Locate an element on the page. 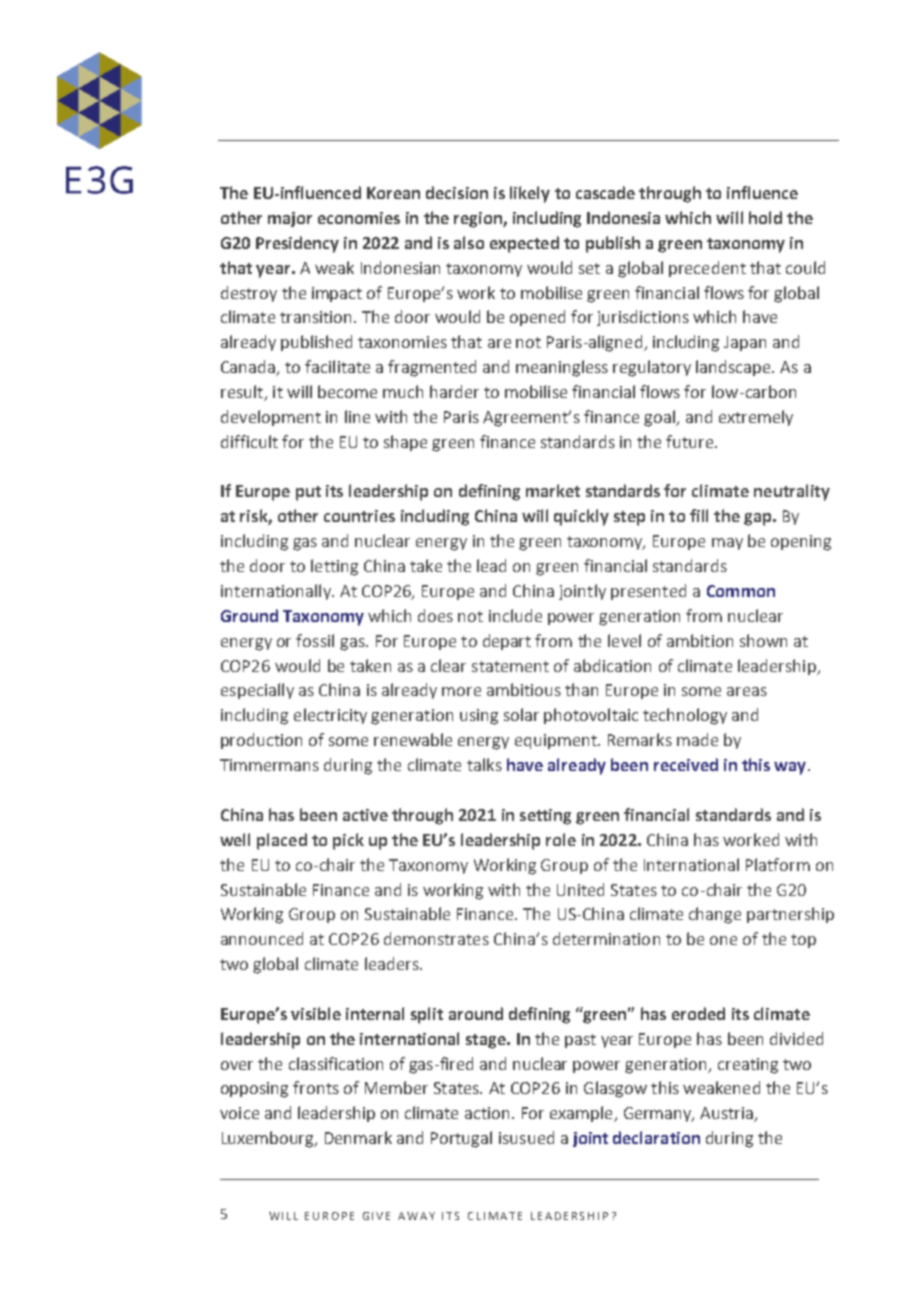 The image size is (924, 1309). development is located at coordinates (271, 418).
